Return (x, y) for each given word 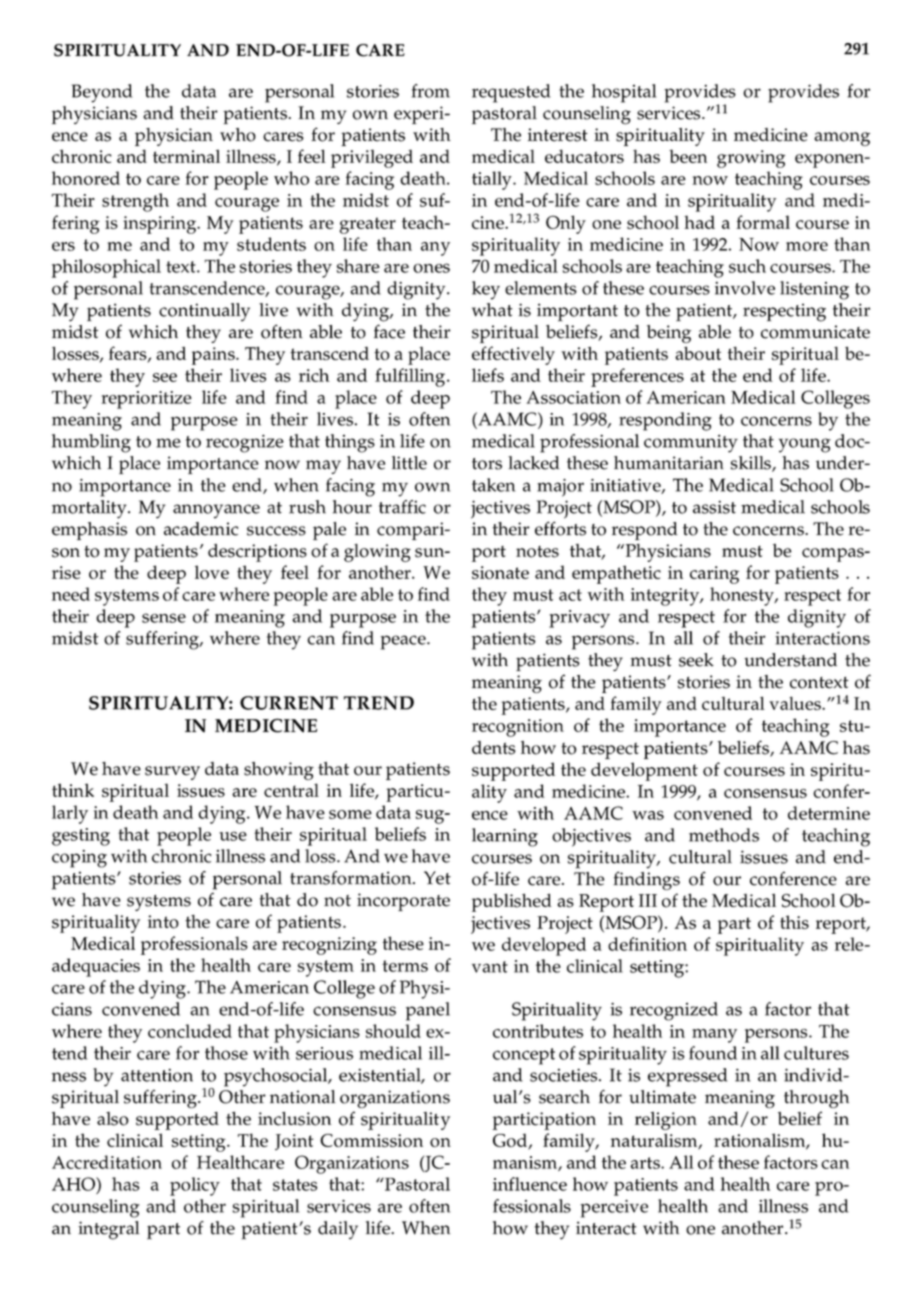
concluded (190, 1031)
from (431, 91)
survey (172, 773)
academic (201, 529)
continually (204, 312)
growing (751, 159)
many (714, 1036)
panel (428, 1011)
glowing (377, 553)
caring (714, 575)
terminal (186, 156)
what (492, 310)
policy (195, 1186)
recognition (518, 728)
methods (724, 835)
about (698, 353)
